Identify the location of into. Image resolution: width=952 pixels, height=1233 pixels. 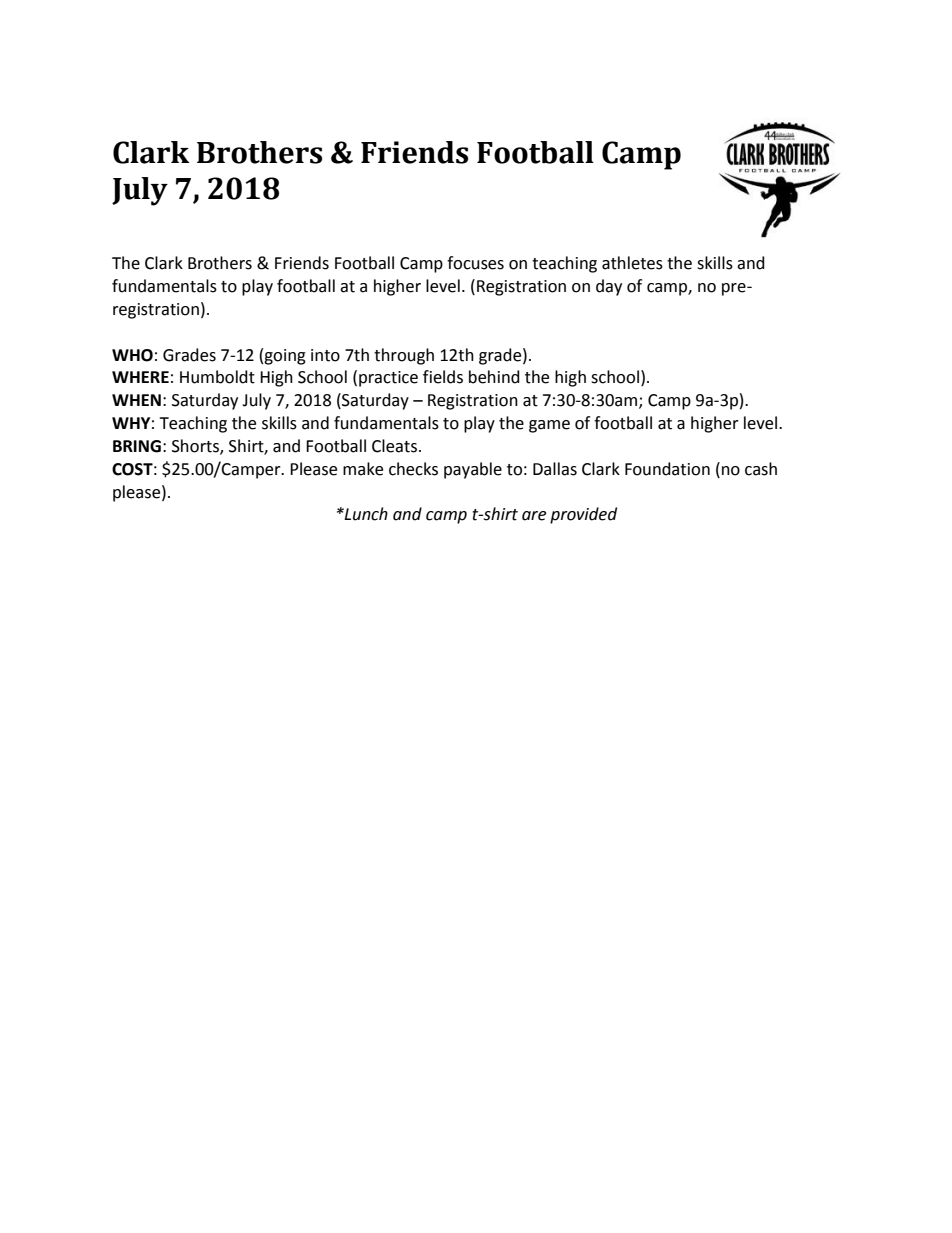
(325, 355).
